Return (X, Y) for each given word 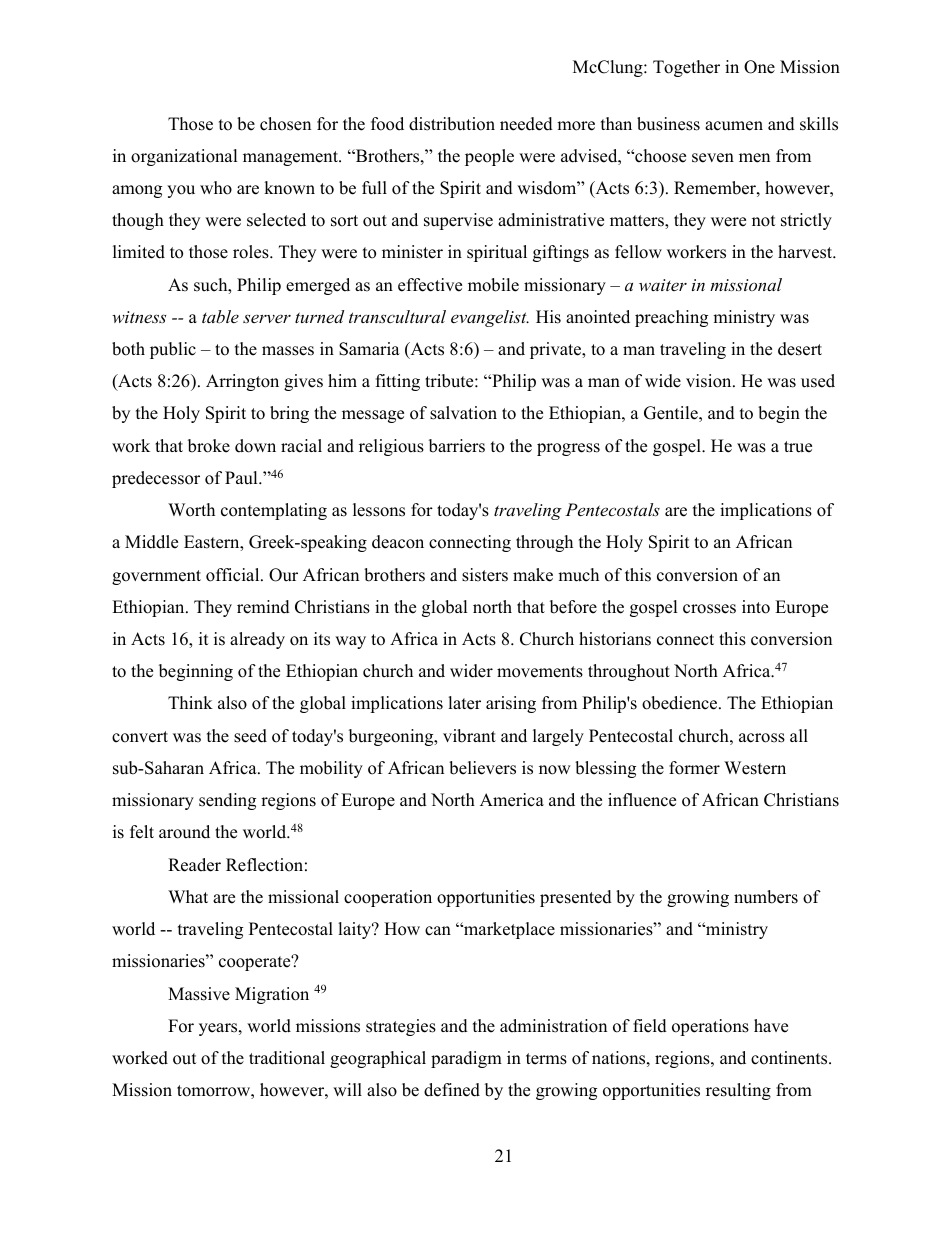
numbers (766, 897)
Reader (194, 865)
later (464, 703)
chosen (285, 124)
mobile (493, 285)
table (220, 316)
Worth (191, 510)
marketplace (508, 930)
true (798, 447)
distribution (452, 124)
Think (190, 702)
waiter (663, 285)
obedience (681, 703)
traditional (287, 1058)
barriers (457, 446)
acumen (734, 126)
